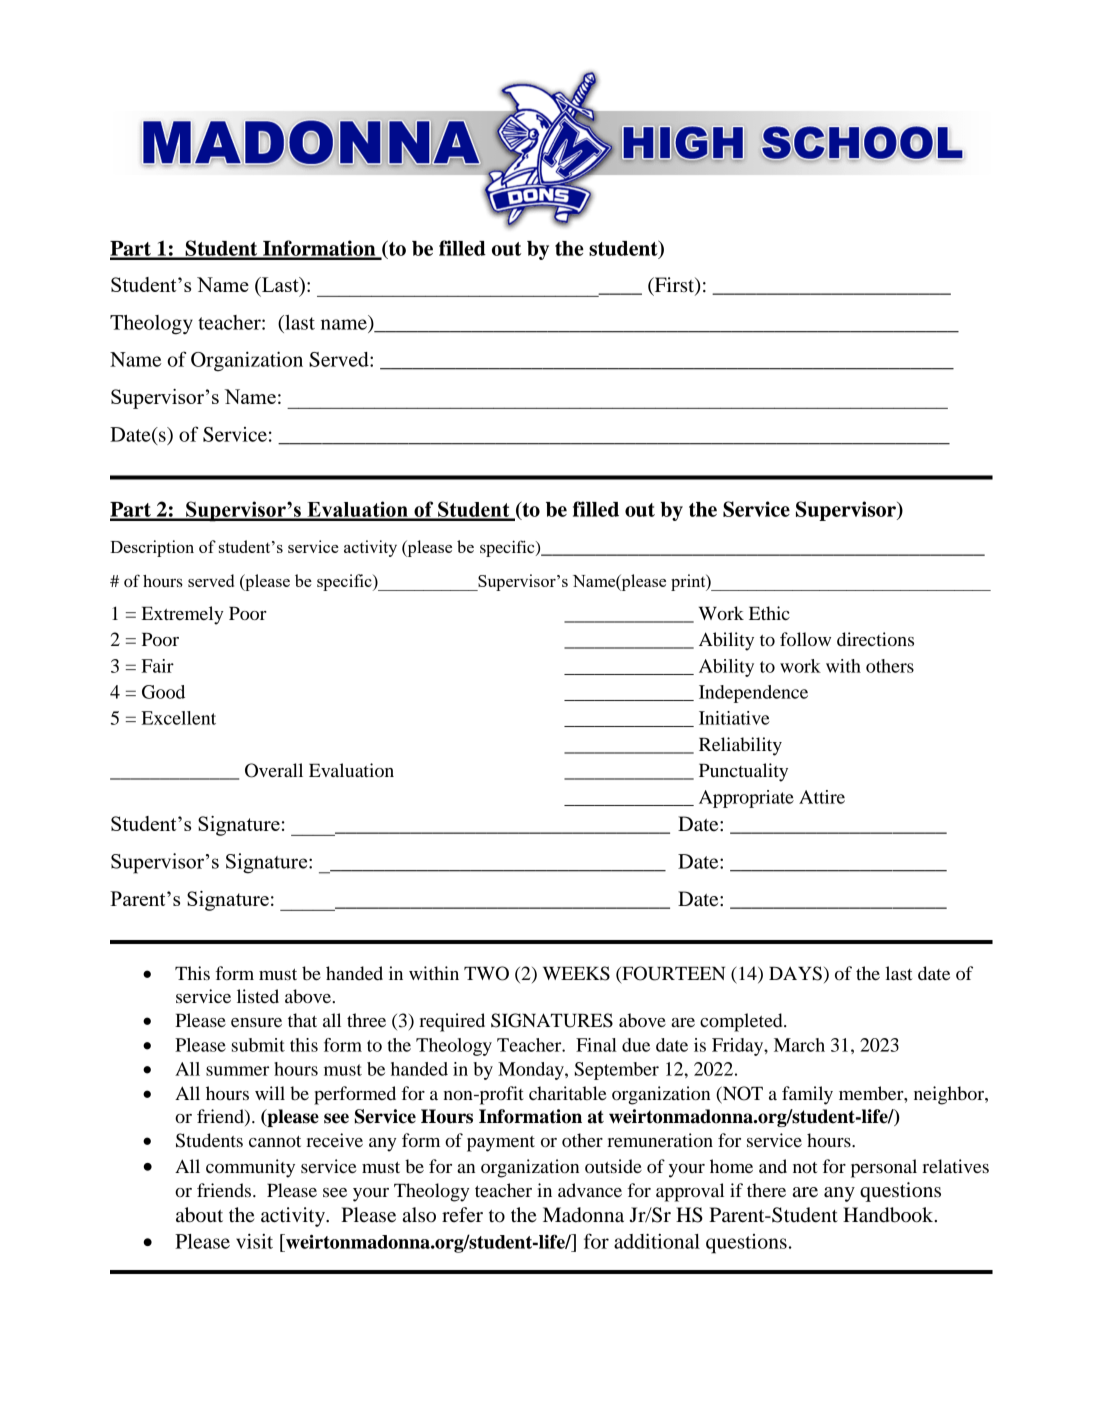 The height and width of the image is (1427, 1103). Describe the element at coordinates (769, 613) in the image. I see `Ethic` at that location.
